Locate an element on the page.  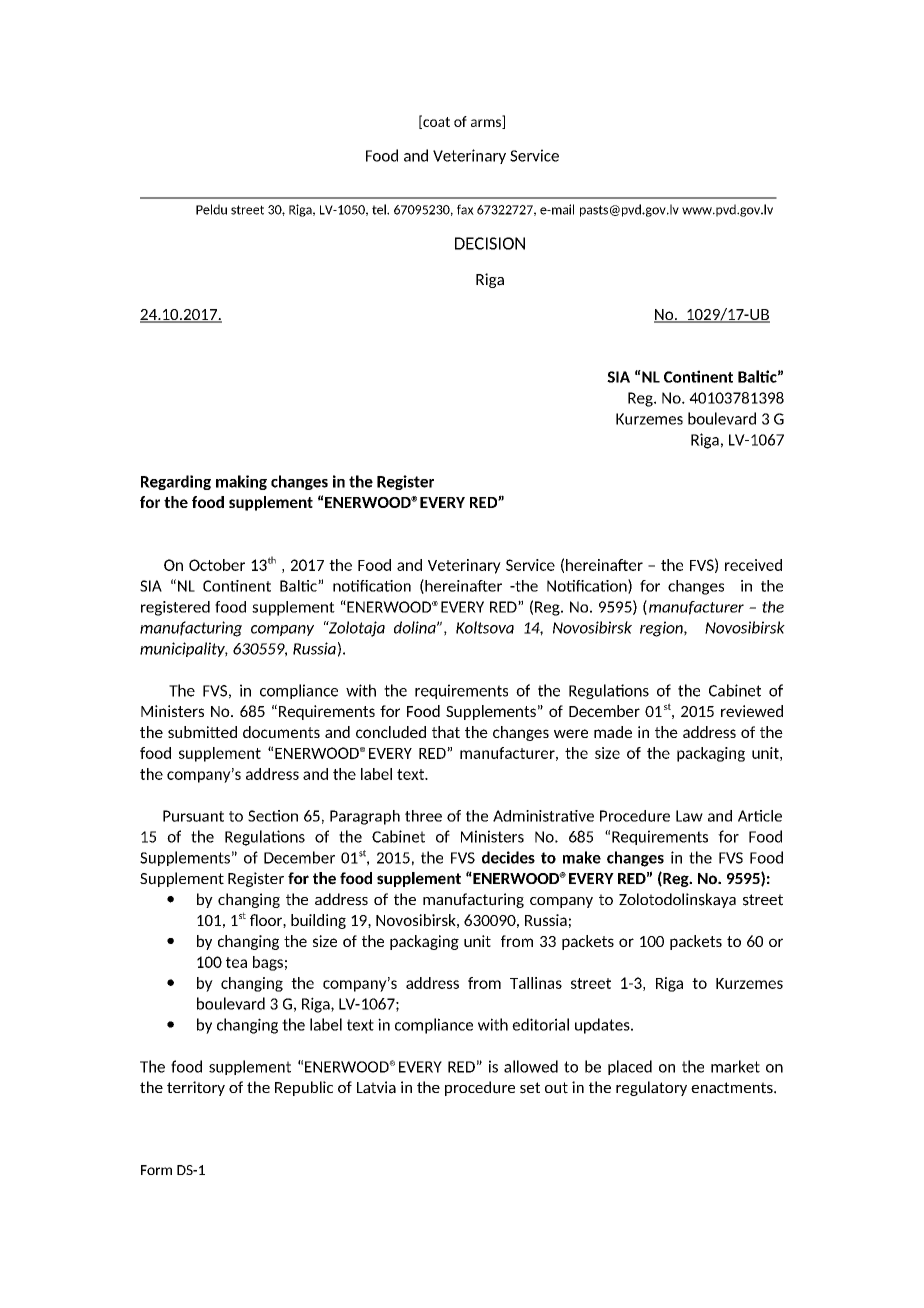
set is located at coordinates (530, 1088).
